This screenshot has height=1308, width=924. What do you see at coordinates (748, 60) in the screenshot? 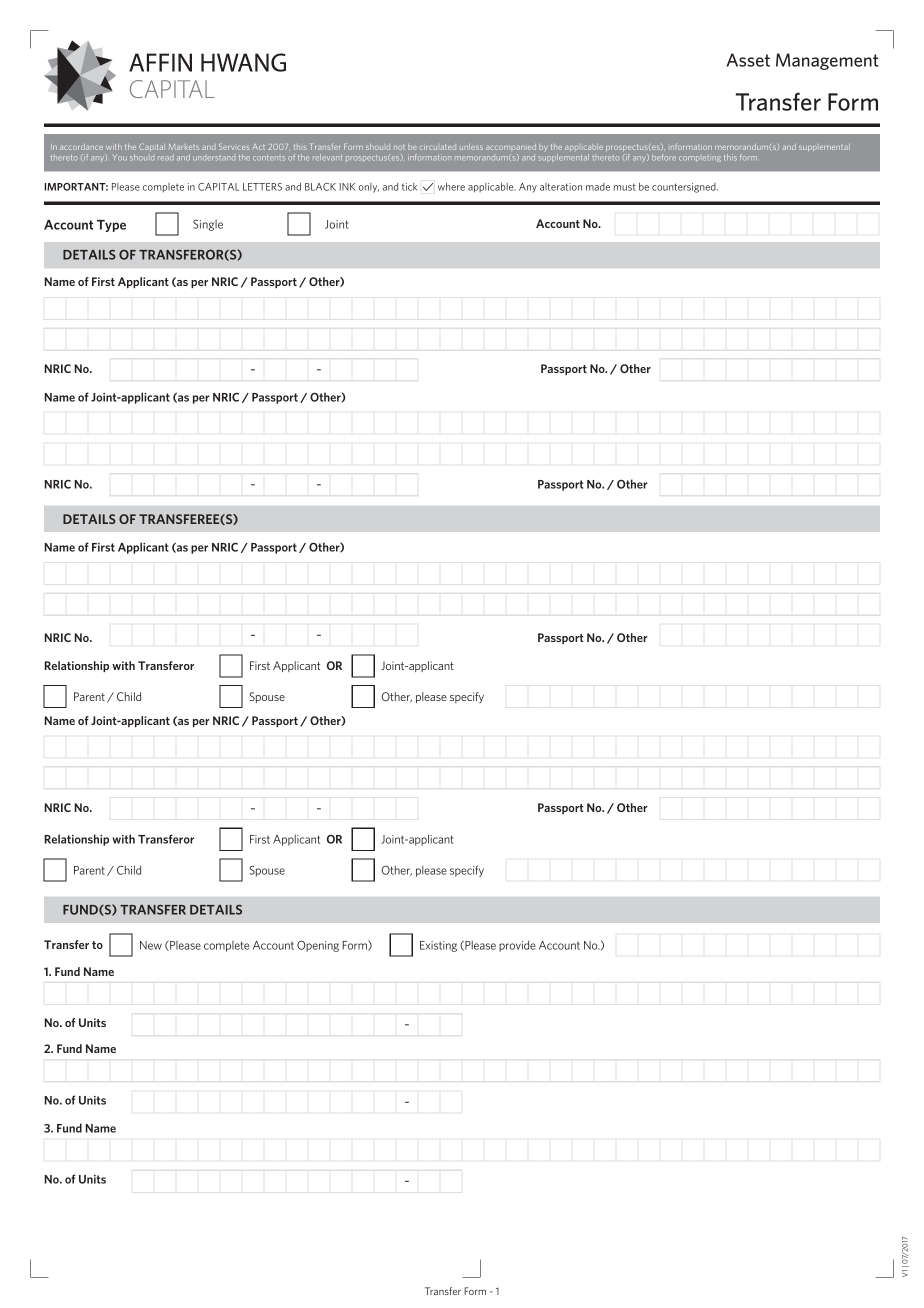
I see `Asset` at bounding box center [748, 60].
